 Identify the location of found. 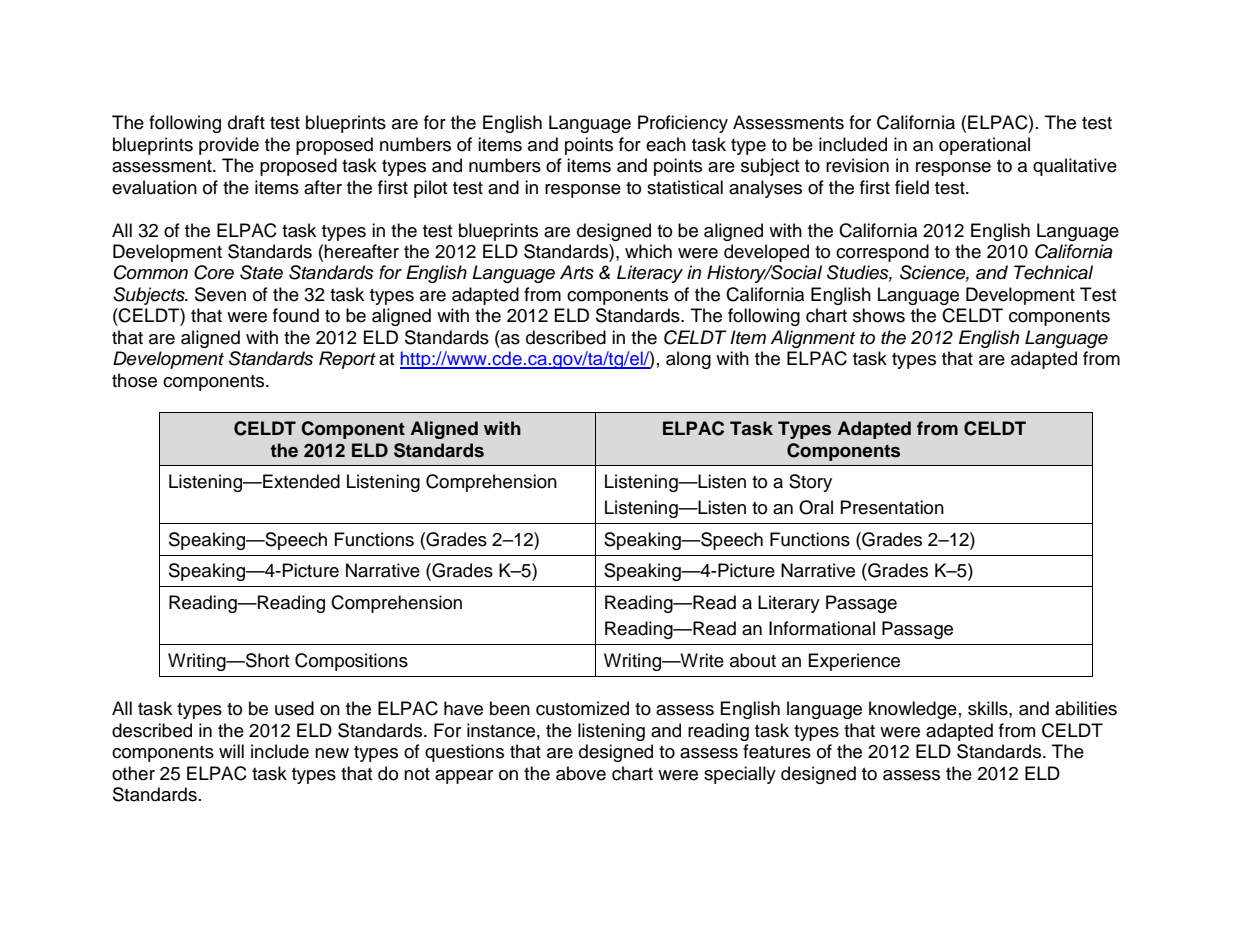
(296, 315).
